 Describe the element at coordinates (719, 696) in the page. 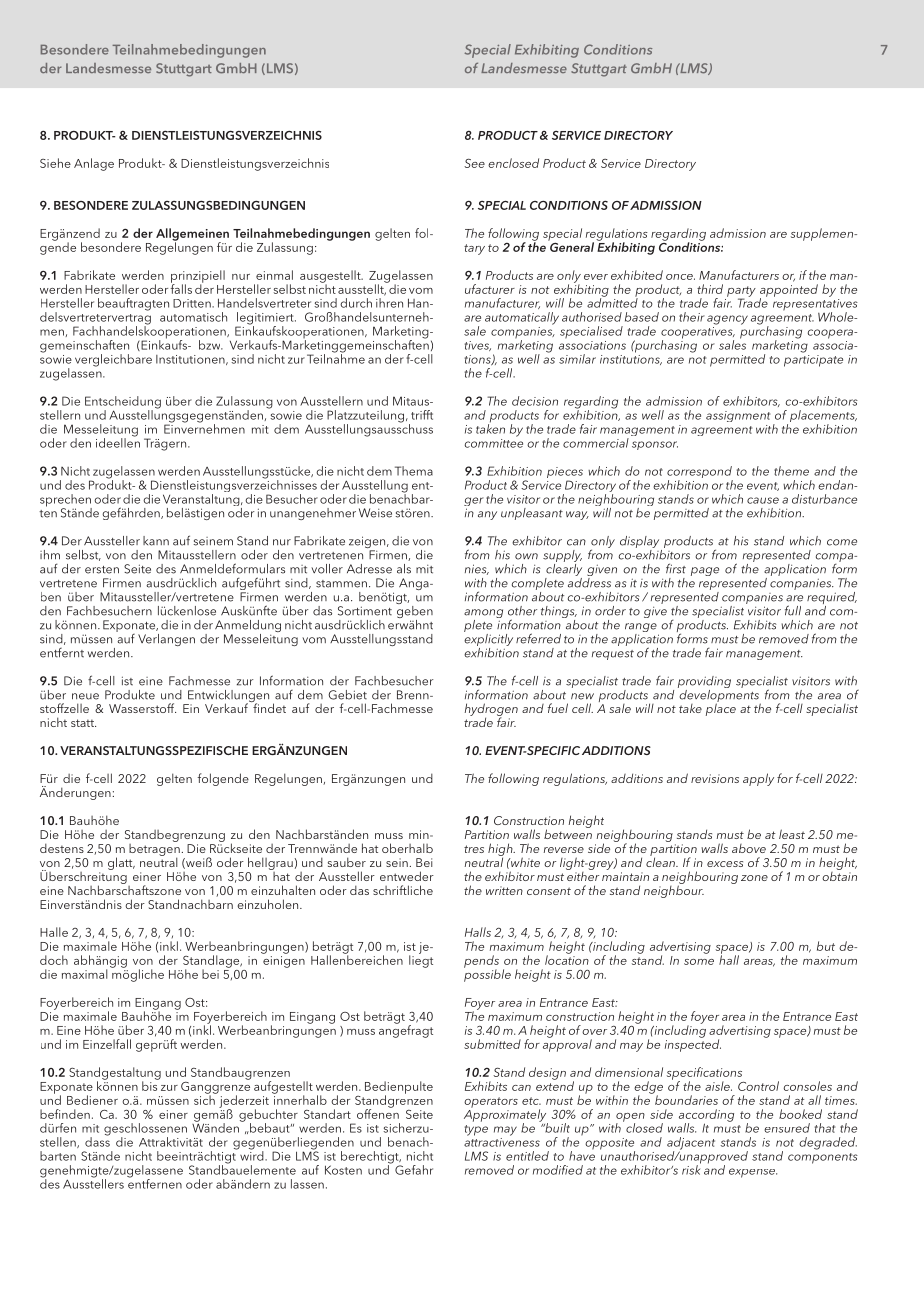

I see `developments` at that location.
